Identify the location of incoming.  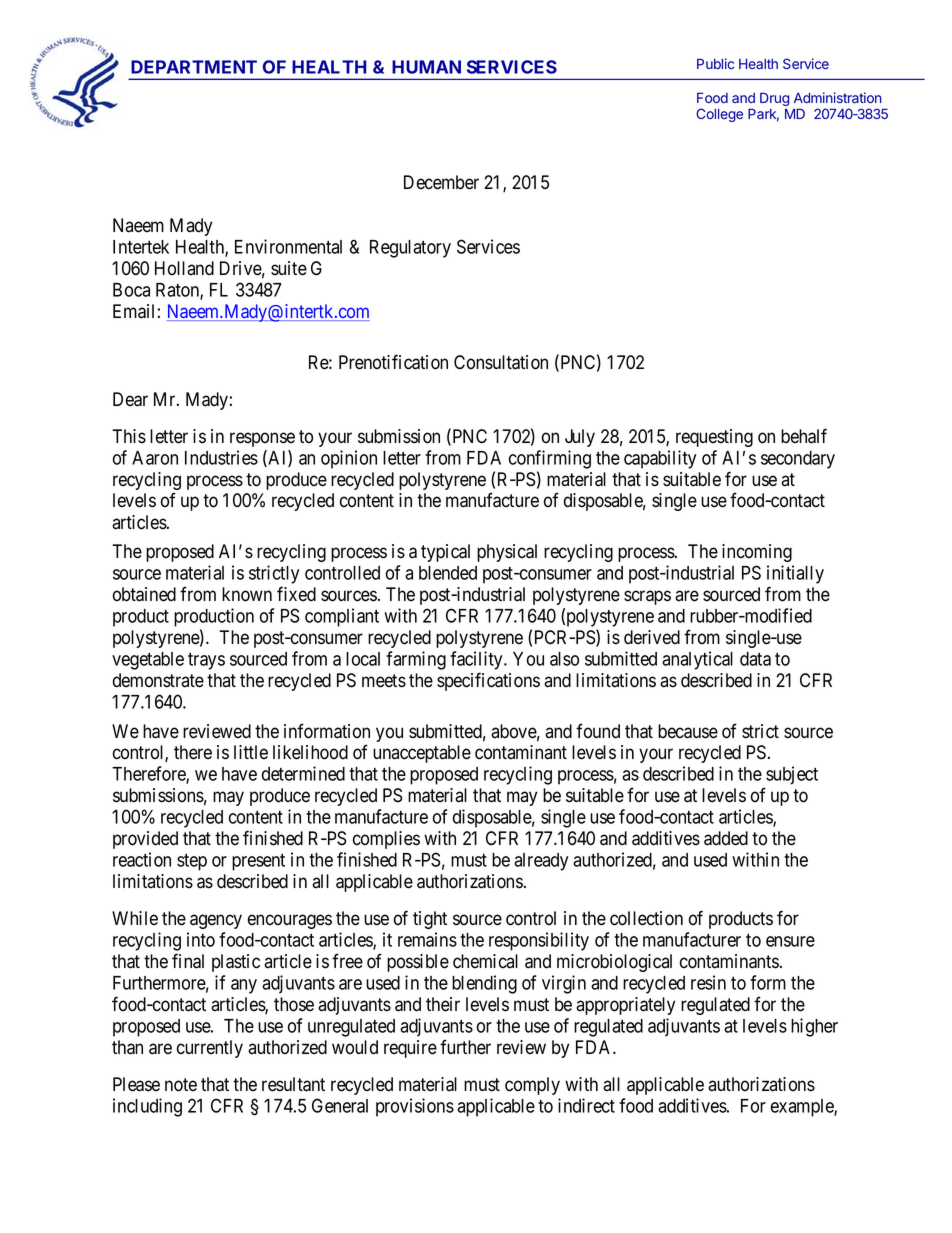
(757, 553).
